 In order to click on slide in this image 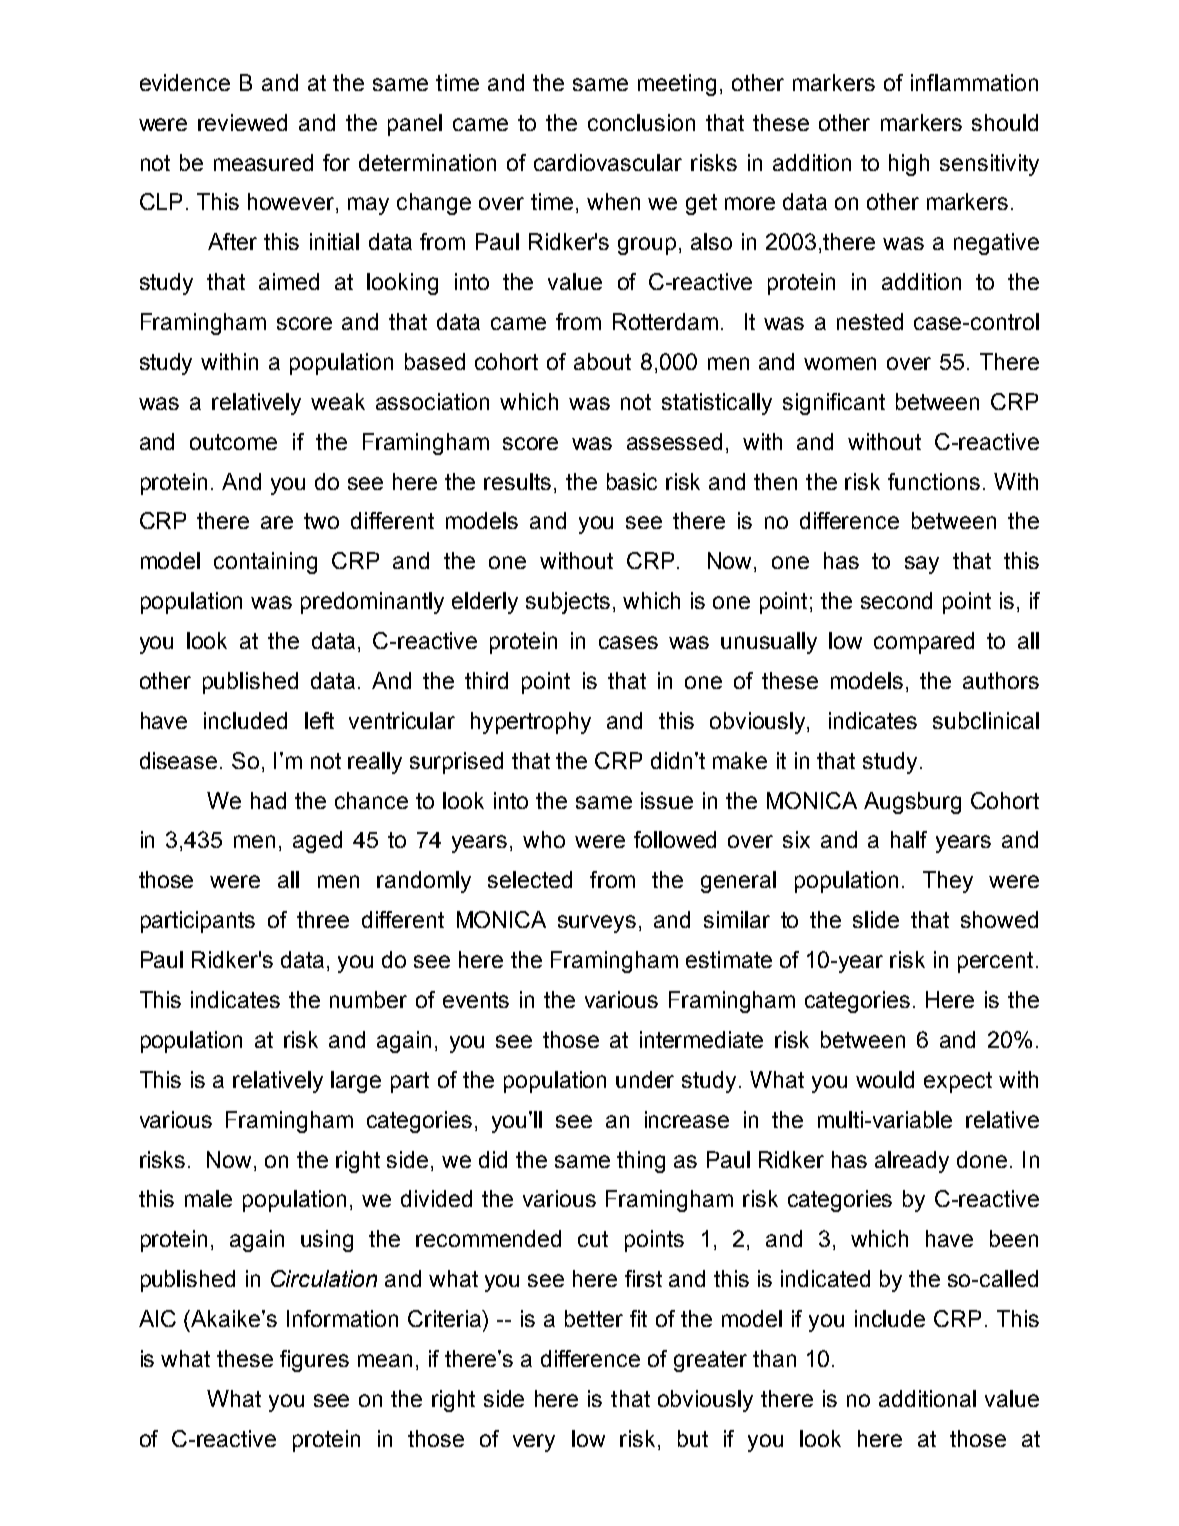, I will do `click(876, 919)`.
